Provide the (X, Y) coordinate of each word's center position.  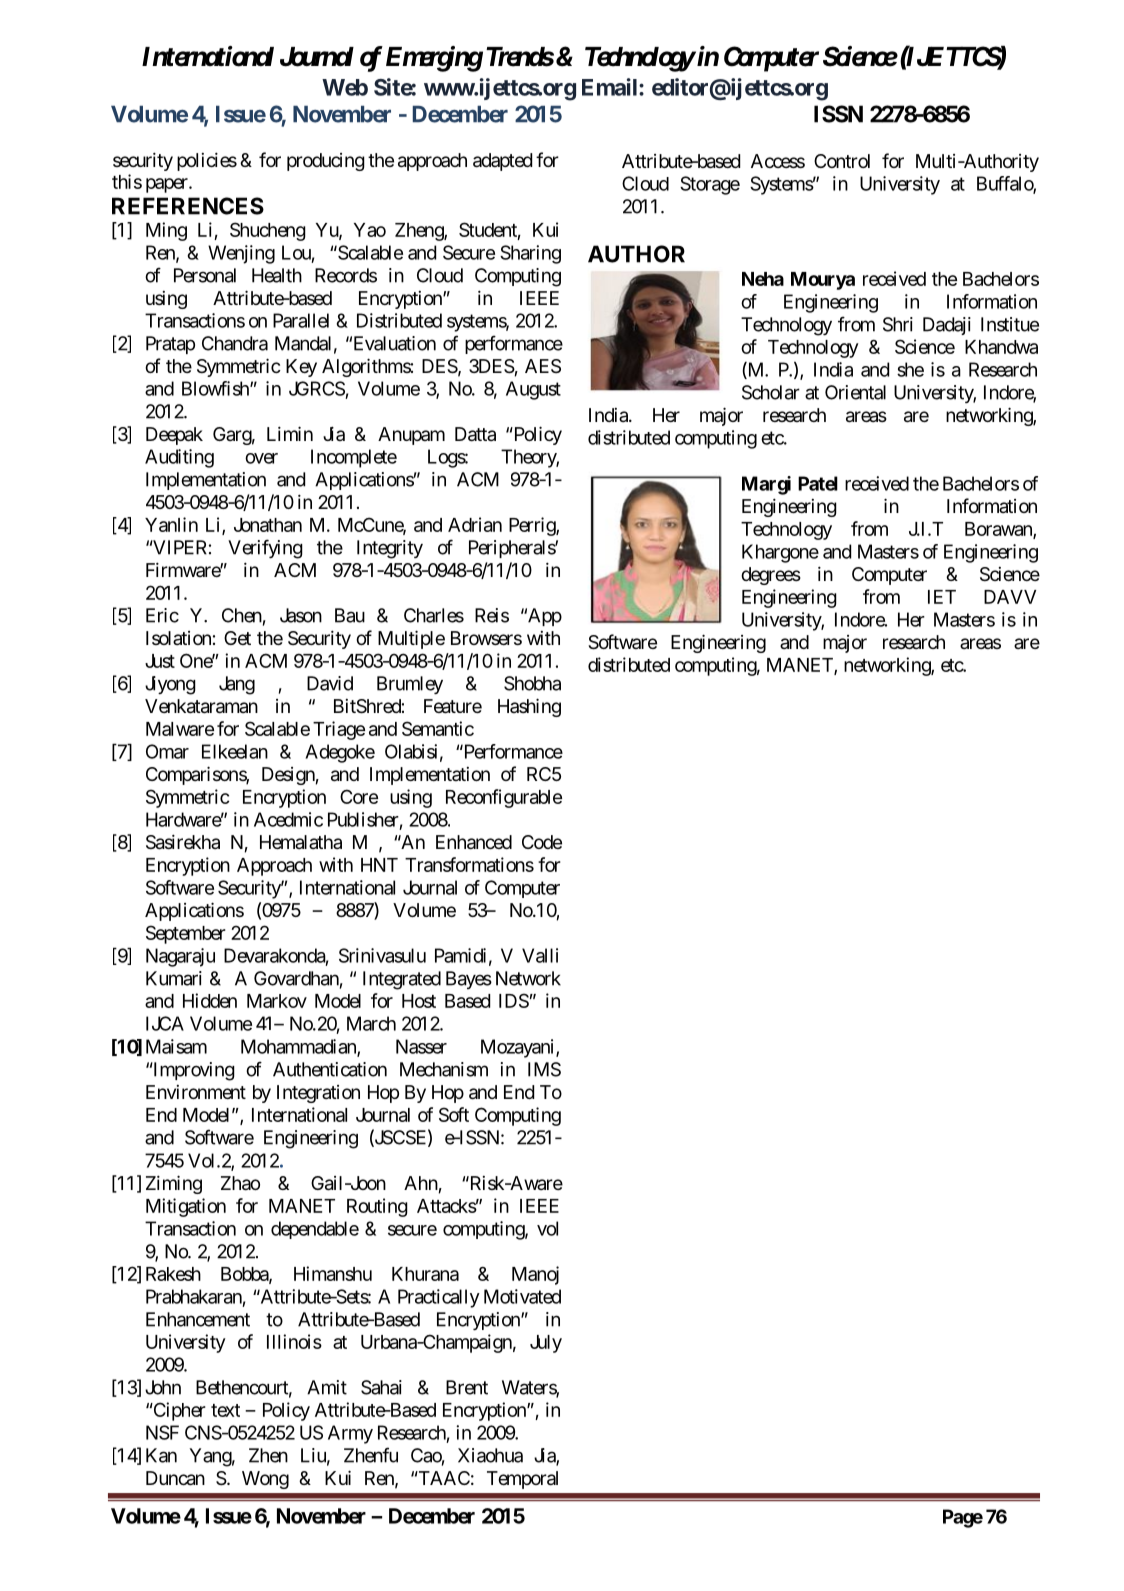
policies (207, 161)
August (533, 390)
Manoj (535, 1275)
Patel (818, 483)
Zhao (240, 1183)
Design (288, 776)
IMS (544, 1069)
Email (611, 87)
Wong (265, 1480)
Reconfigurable (504, 798)
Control (842, 161)
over (261, 458)
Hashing (529, 707)
